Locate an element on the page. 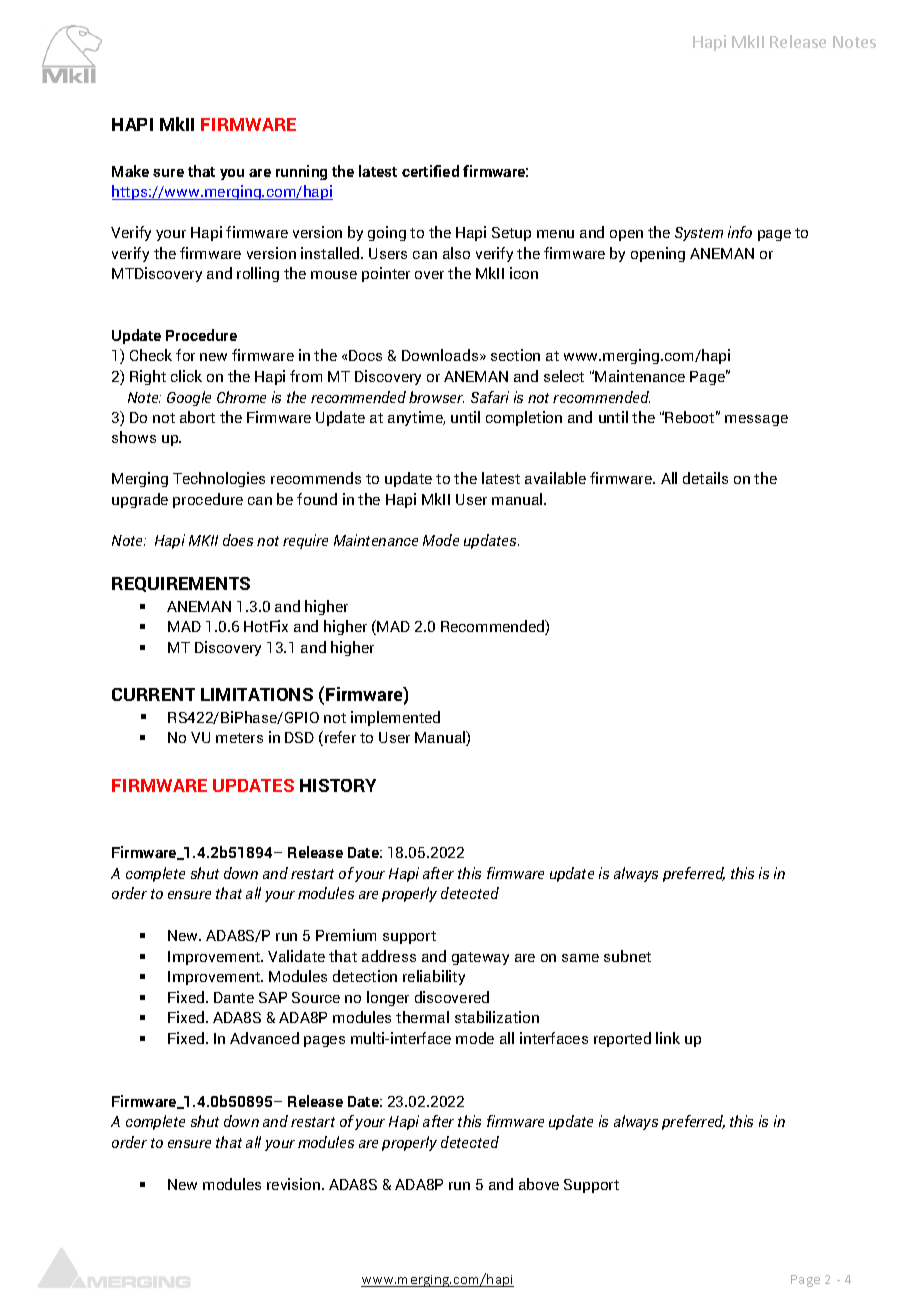  certified is located at coordinates (430, 171).
